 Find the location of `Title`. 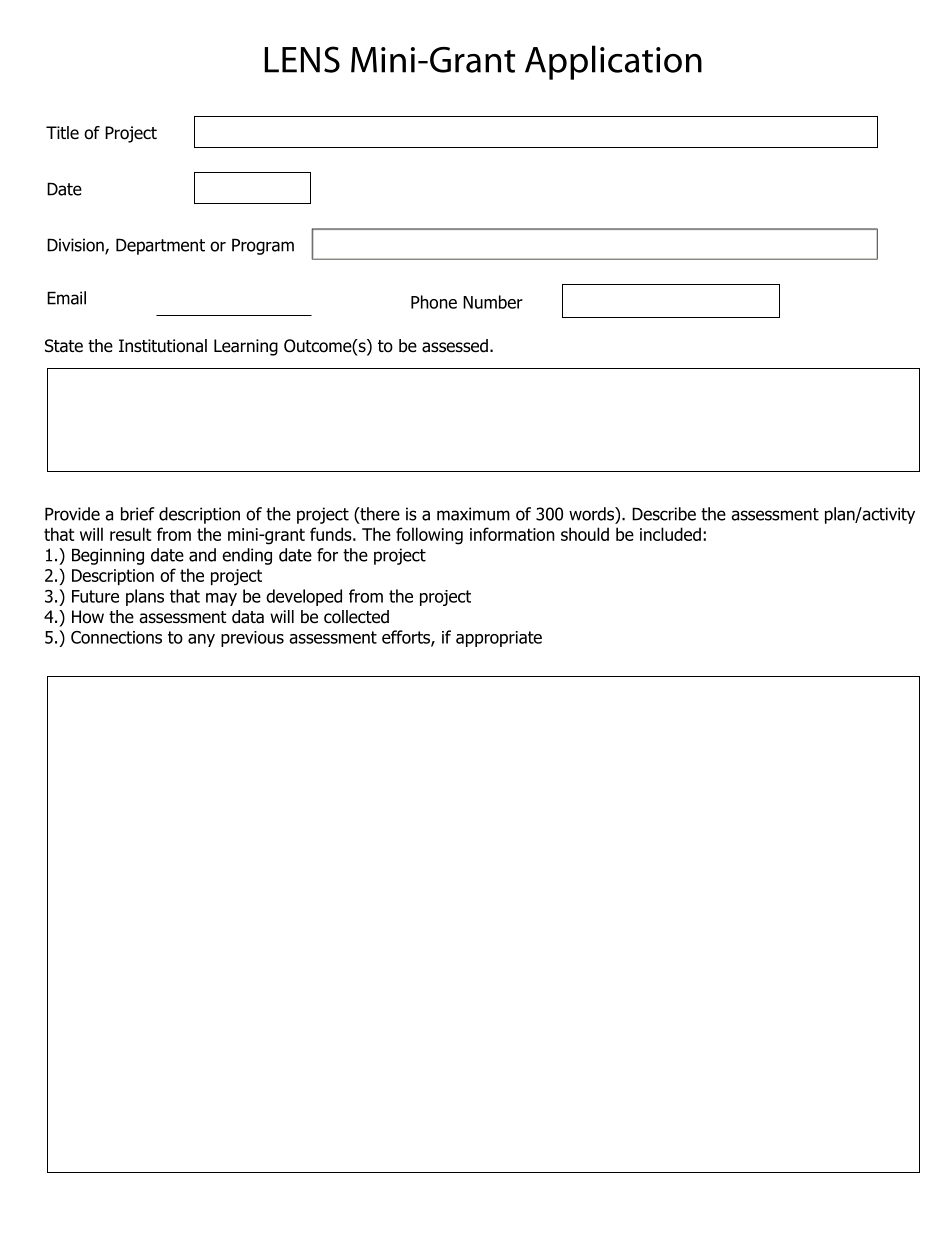

Title is located at coordinates (62, 133).
